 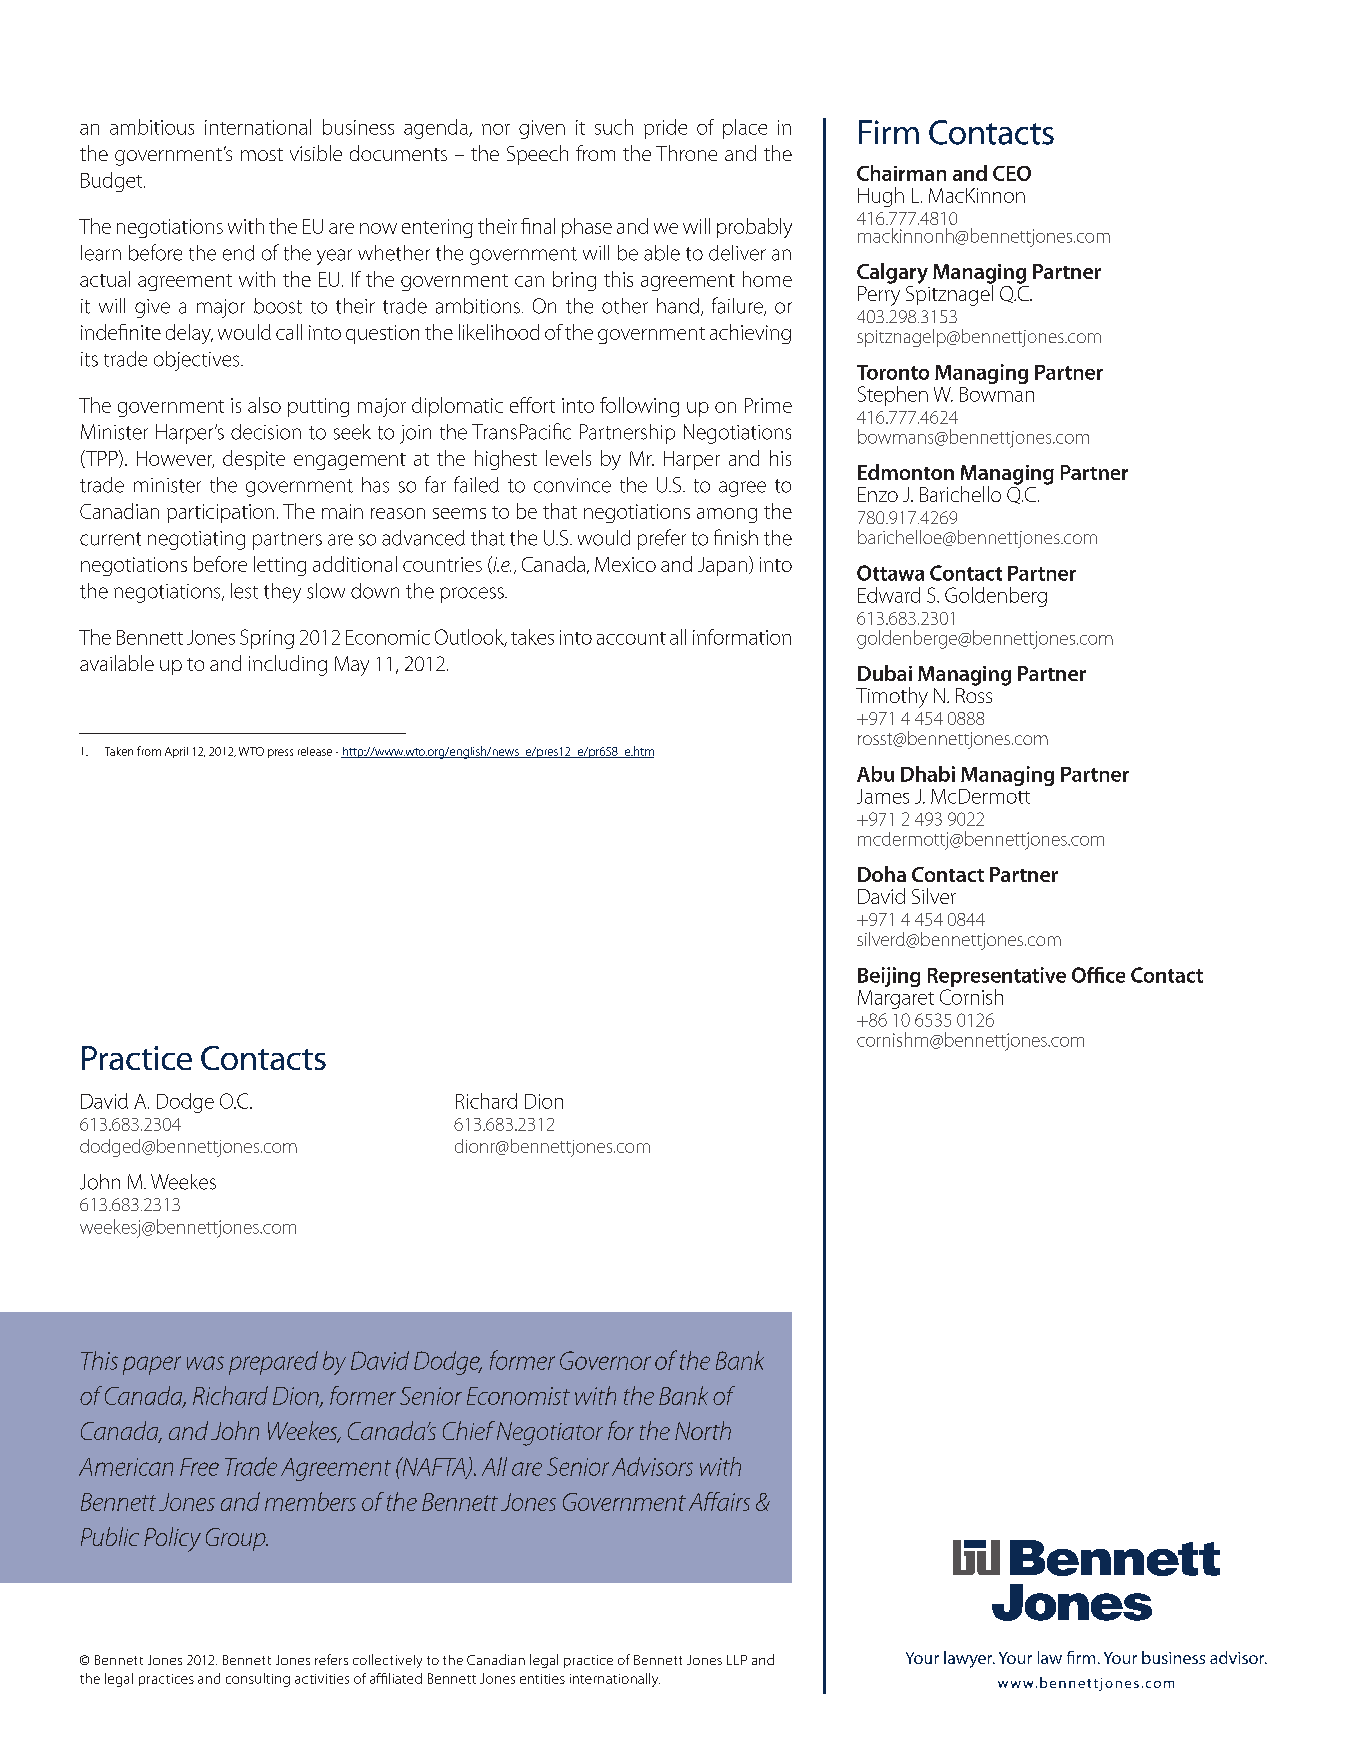 What do you see at coordinates (258, 1680) in the document?
I see `consulting` at bounding box center [258, 1680].
